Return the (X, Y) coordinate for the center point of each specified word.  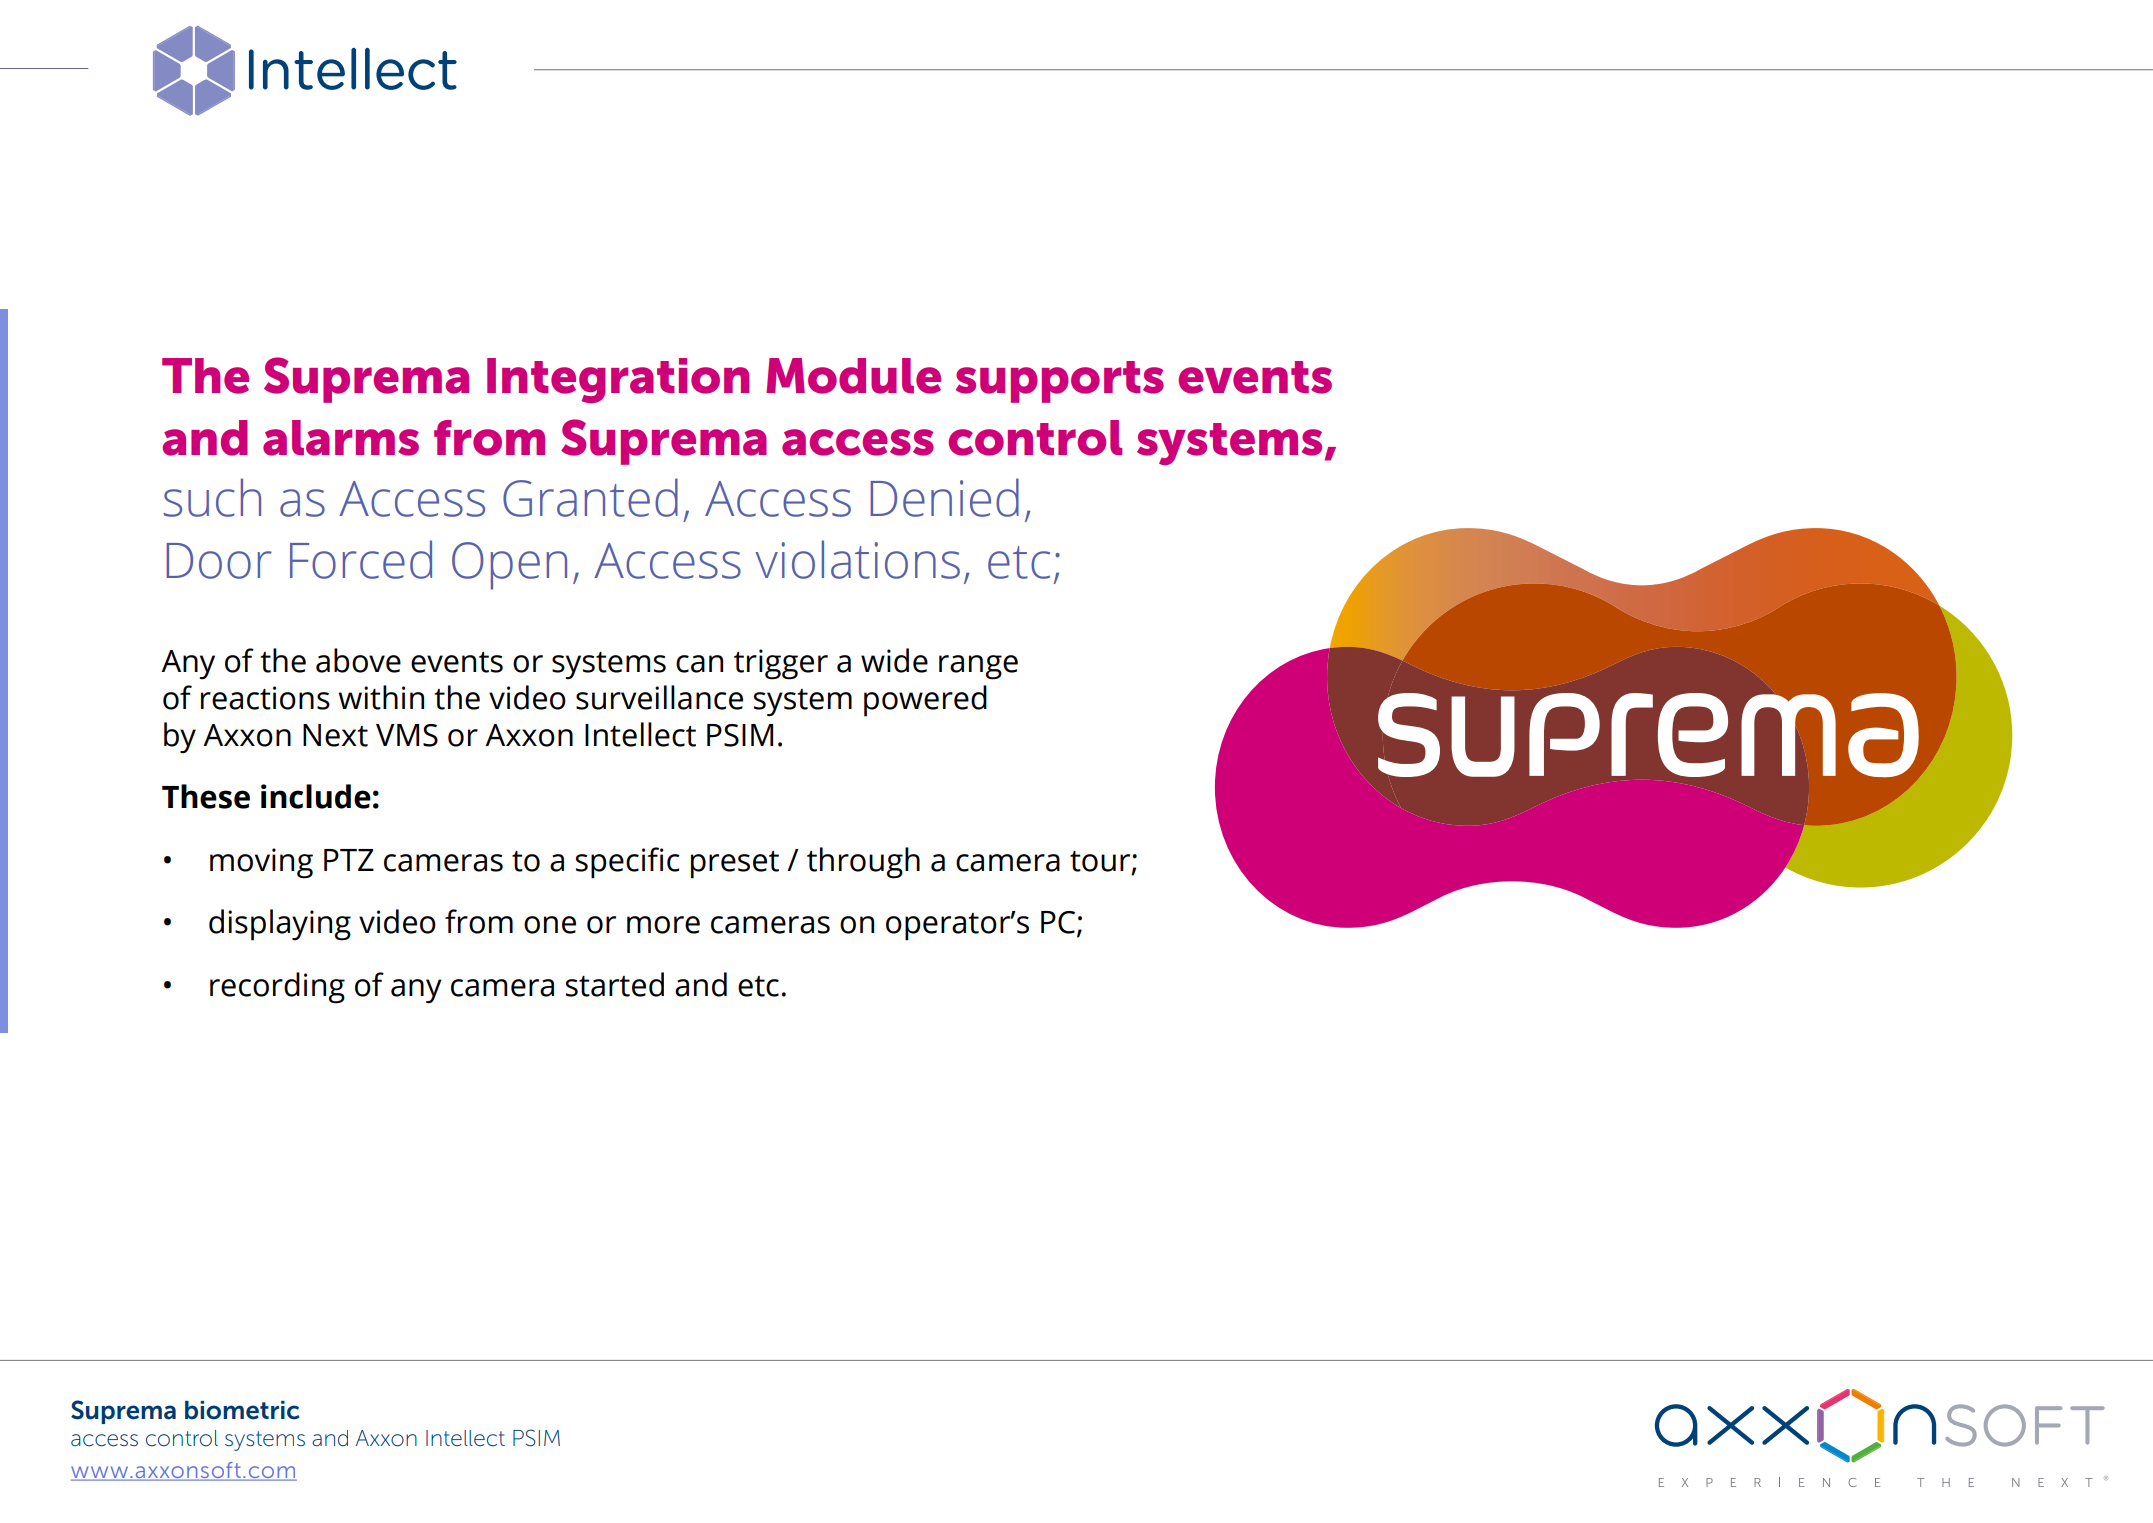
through (863, 863)
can (699, 664)
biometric (242, 1410)
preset (735, 865)
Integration (618, 380)
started (615, 984)
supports (1060, 382)
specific (628, 863)
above (358, 660)
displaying (280, 925)
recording (277, 988)
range (978, 667)
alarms (341, 438)
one (550, 925)
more (663, 925)
